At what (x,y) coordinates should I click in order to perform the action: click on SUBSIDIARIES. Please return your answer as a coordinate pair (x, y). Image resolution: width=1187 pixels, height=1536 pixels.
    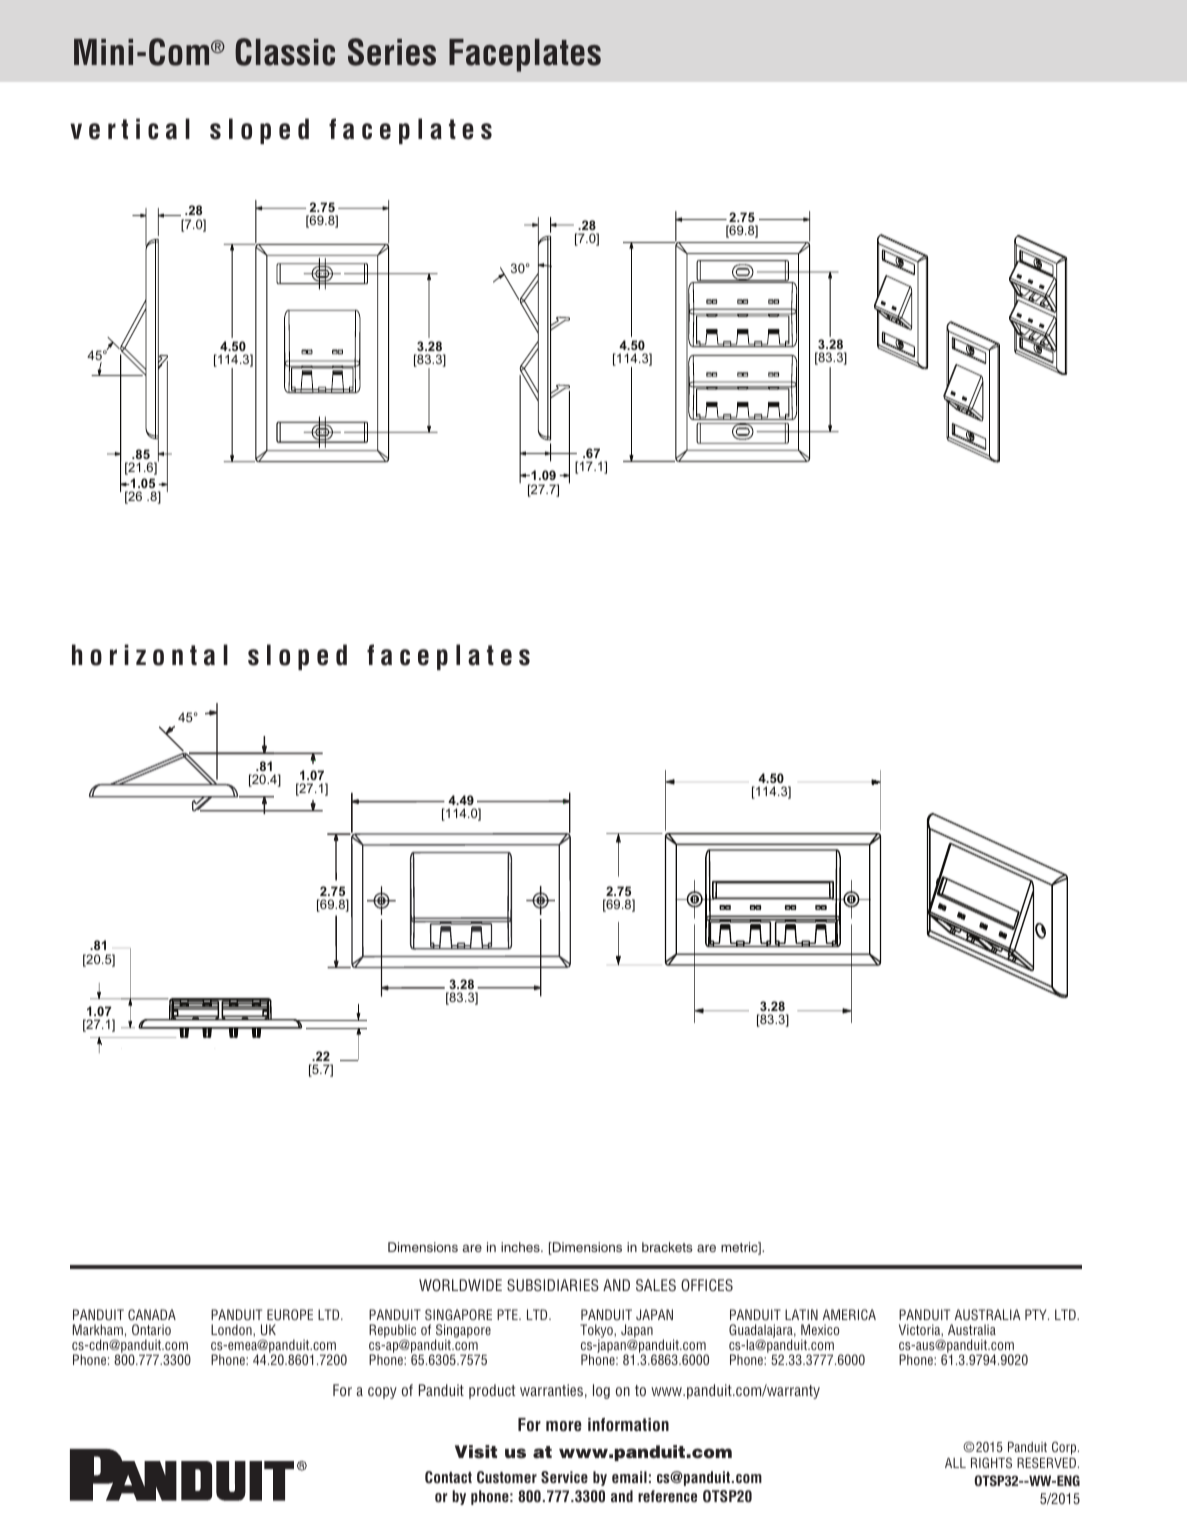
    Looking at the image, I should click on (553, 1285).
